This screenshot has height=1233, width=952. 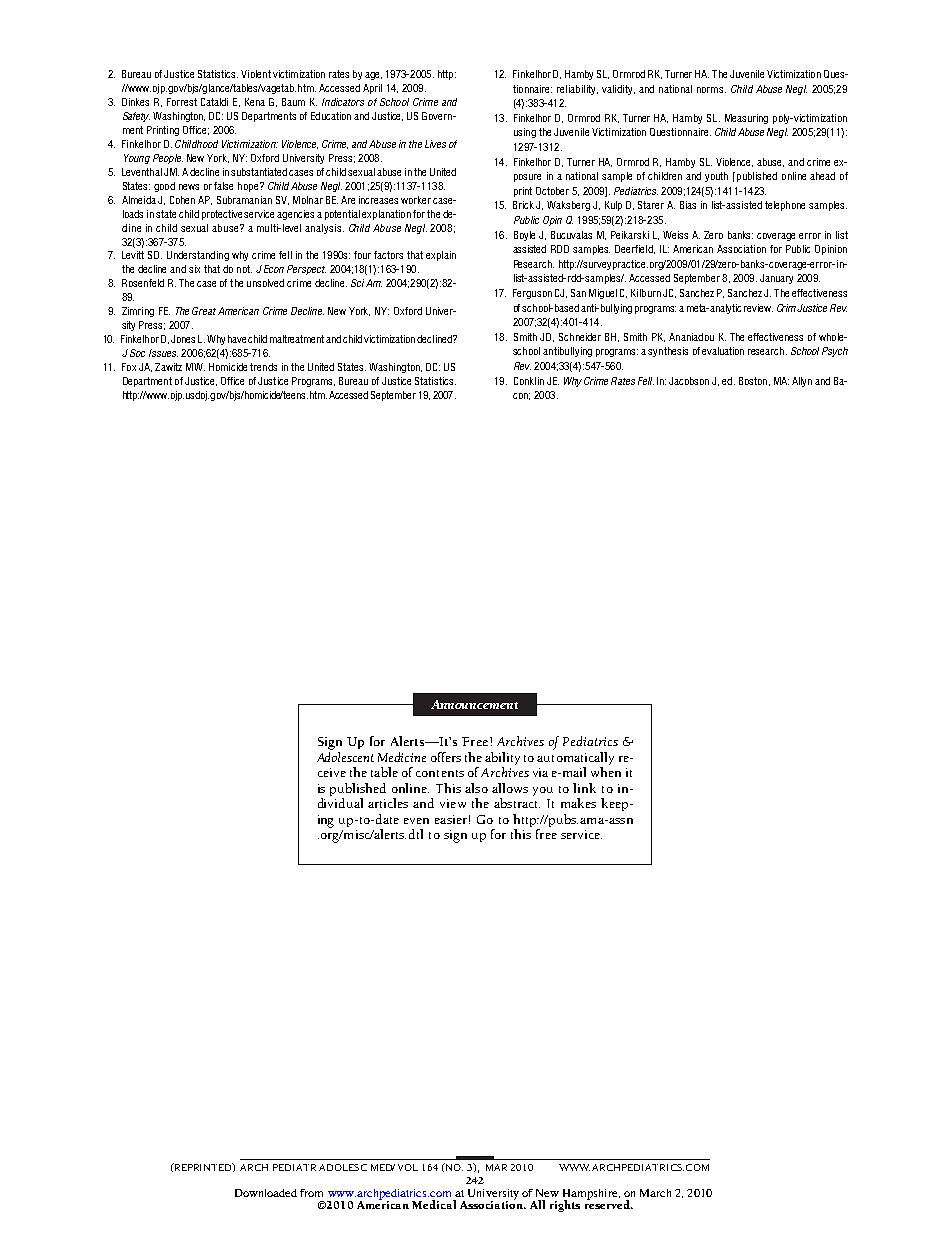 I want to click on offers, so click(x=446, y=757).
